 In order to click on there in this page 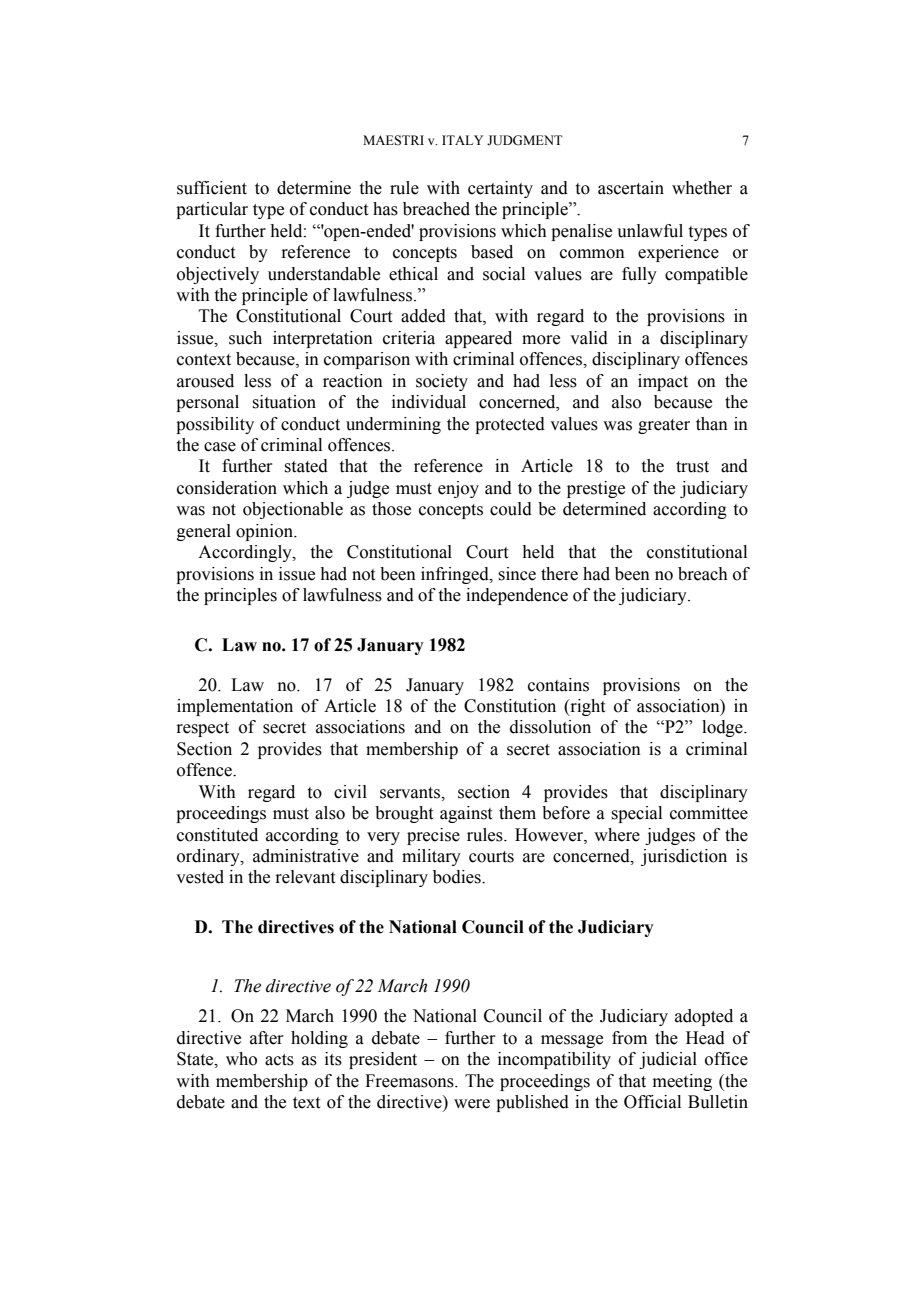, I will do `click(559, 574)`.
